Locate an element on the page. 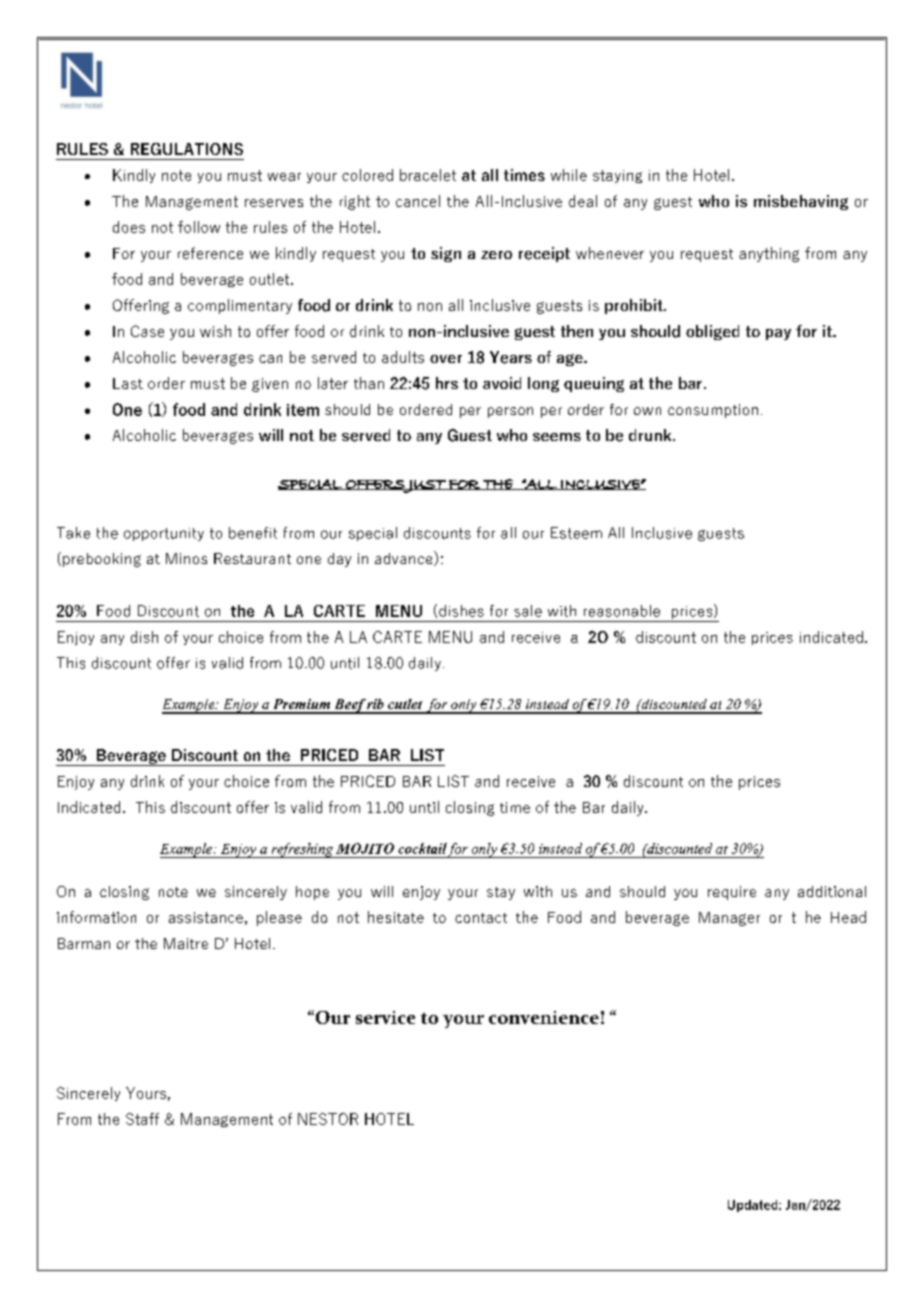  sale is located at coordinates (528, 611).
